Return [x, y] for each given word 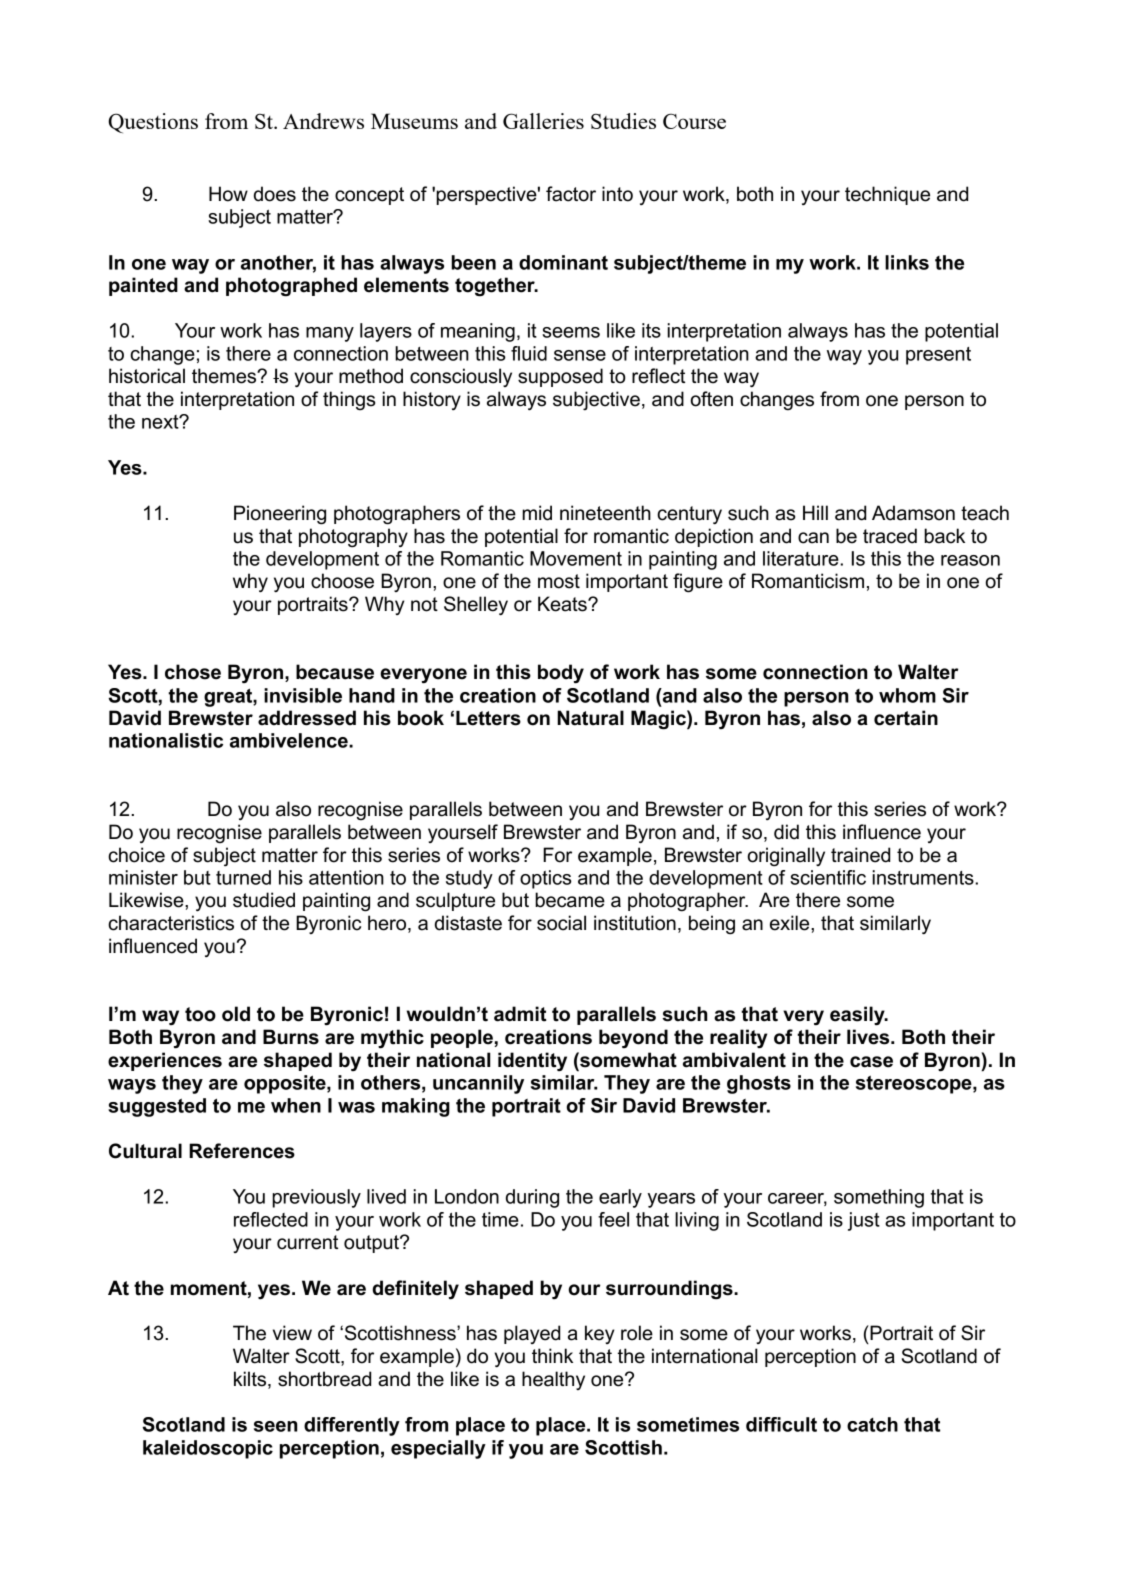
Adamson [913, 513]
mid [537, 513]
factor [571, 194]
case [871, 1062]
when [296, 1105]
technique [887, 195]
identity [532, 1061]
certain [906, 718]
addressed [307, 718]
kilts [251, 1380]
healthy [553, 1380]
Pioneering [280, 515]
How [228, 194]
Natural [590, 718]
